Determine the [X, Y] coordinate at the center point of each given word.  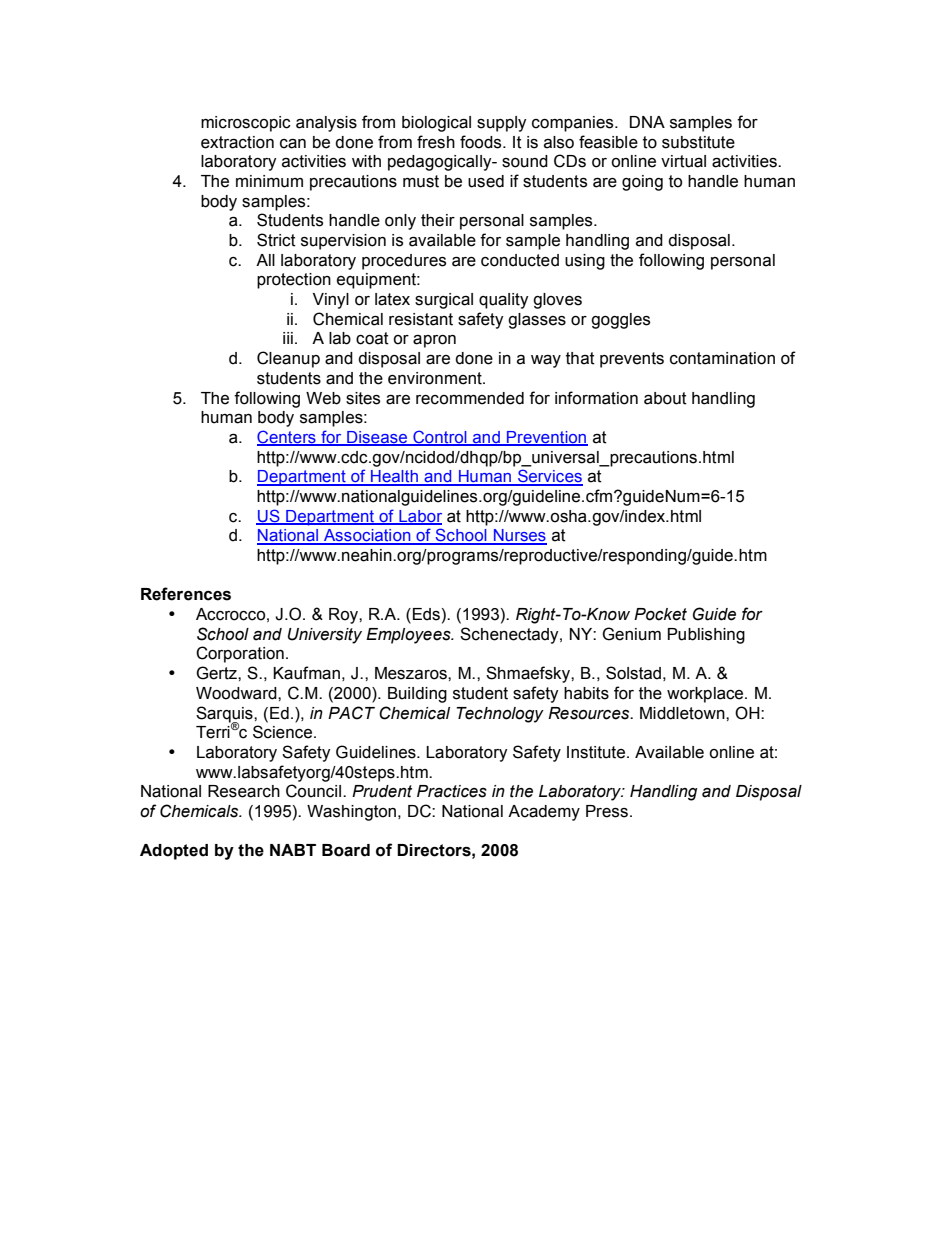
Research [244, 791]
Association [367, 536]
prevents [632, 360]
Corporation [240, 654]
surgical [444, 301]
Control [440, 437]
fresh [436, 142]
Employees [409, 636]
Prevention [546, 438]
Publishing [706, 636]
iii [288, 338]
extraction [237, 142]
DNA [647, 122]
